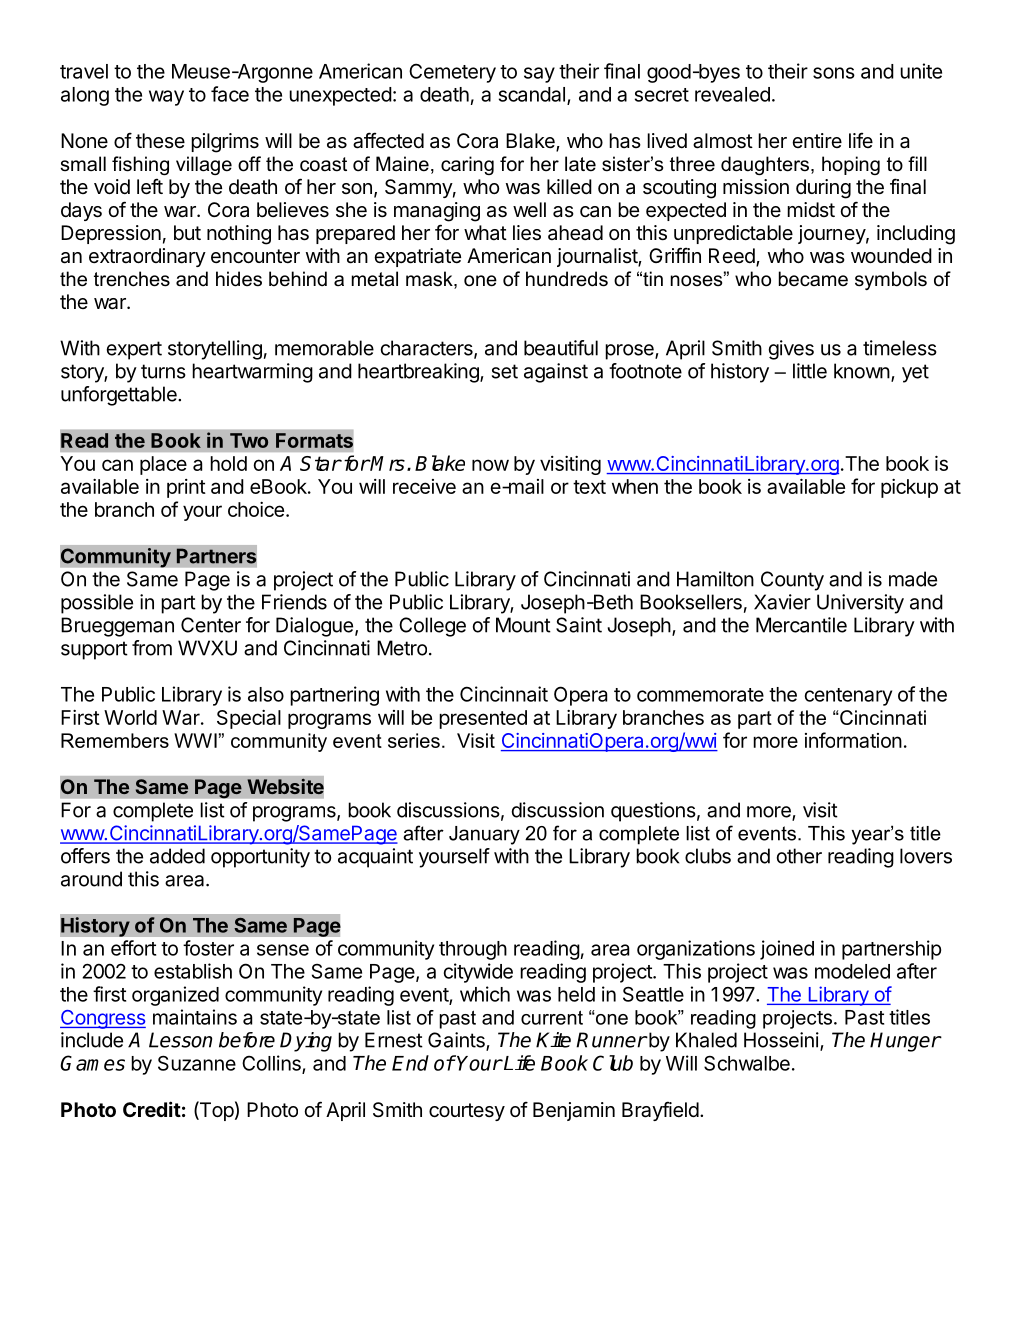 The image size is (1021, 1321). I want to click on scandal, so click(532, 94).
